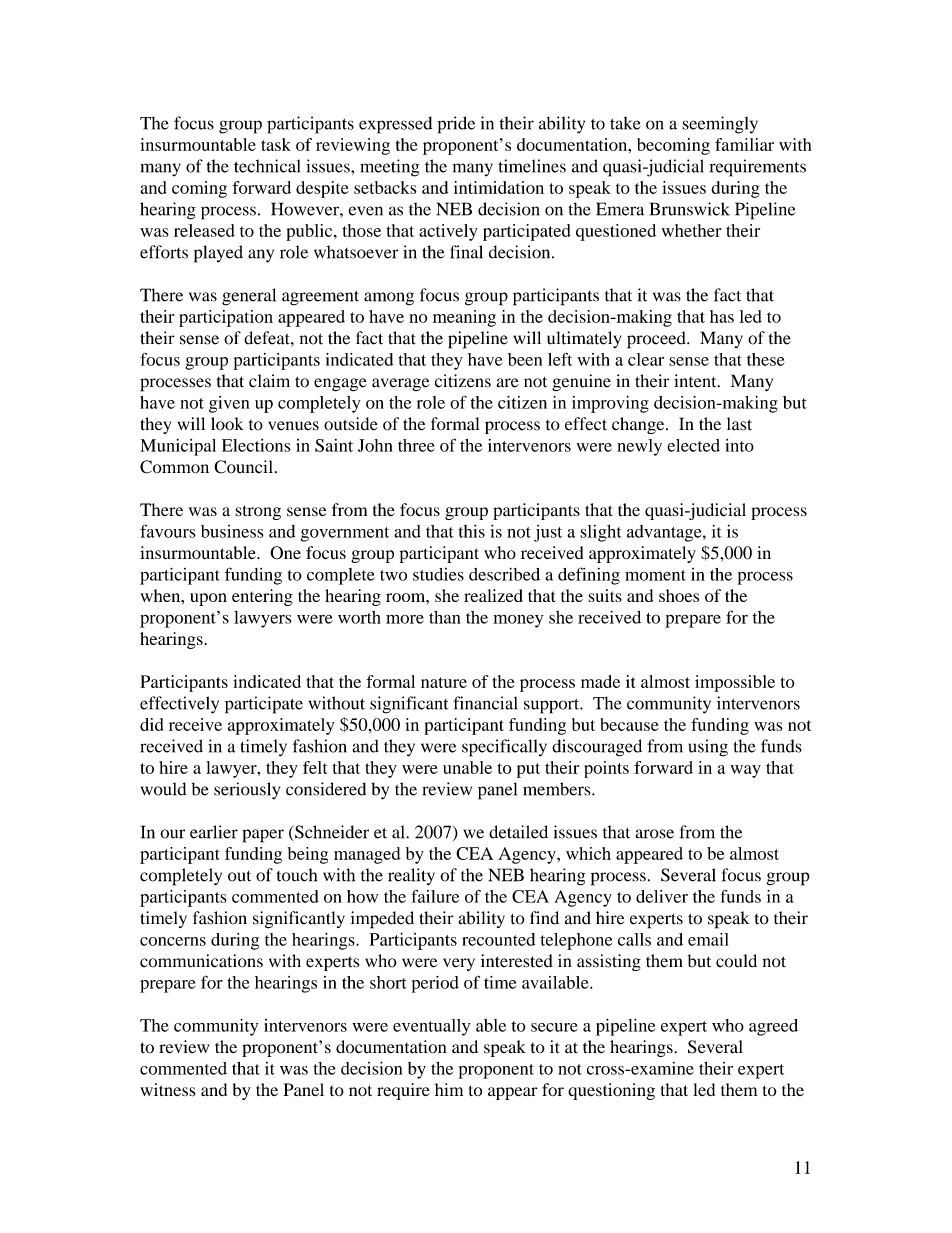  Describe the element at coordinates (445, 617) in the document. I see `than` at that location.
